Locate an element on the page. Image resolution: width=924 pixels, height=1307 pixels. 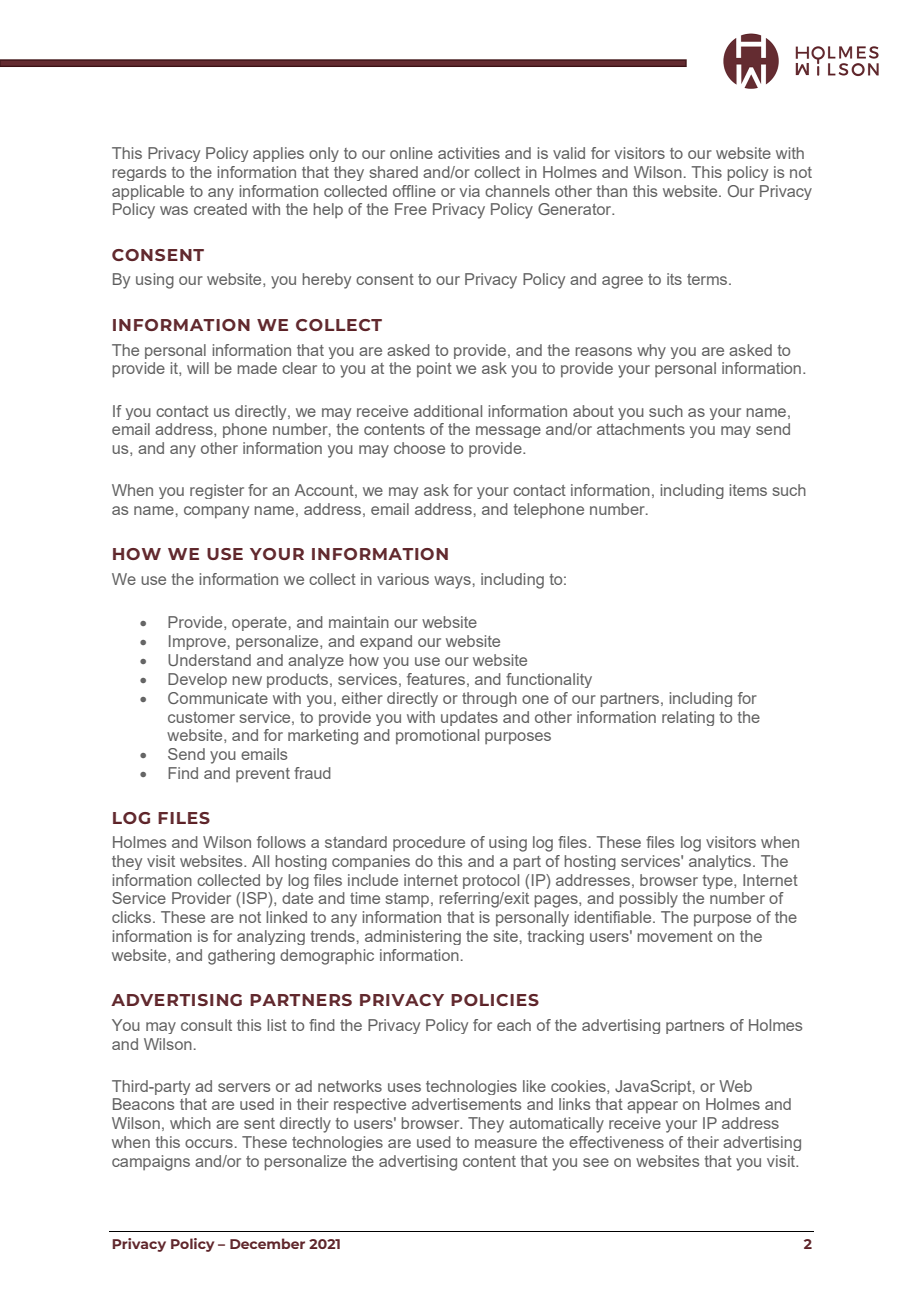
than is located at coordinates (611, 191).
